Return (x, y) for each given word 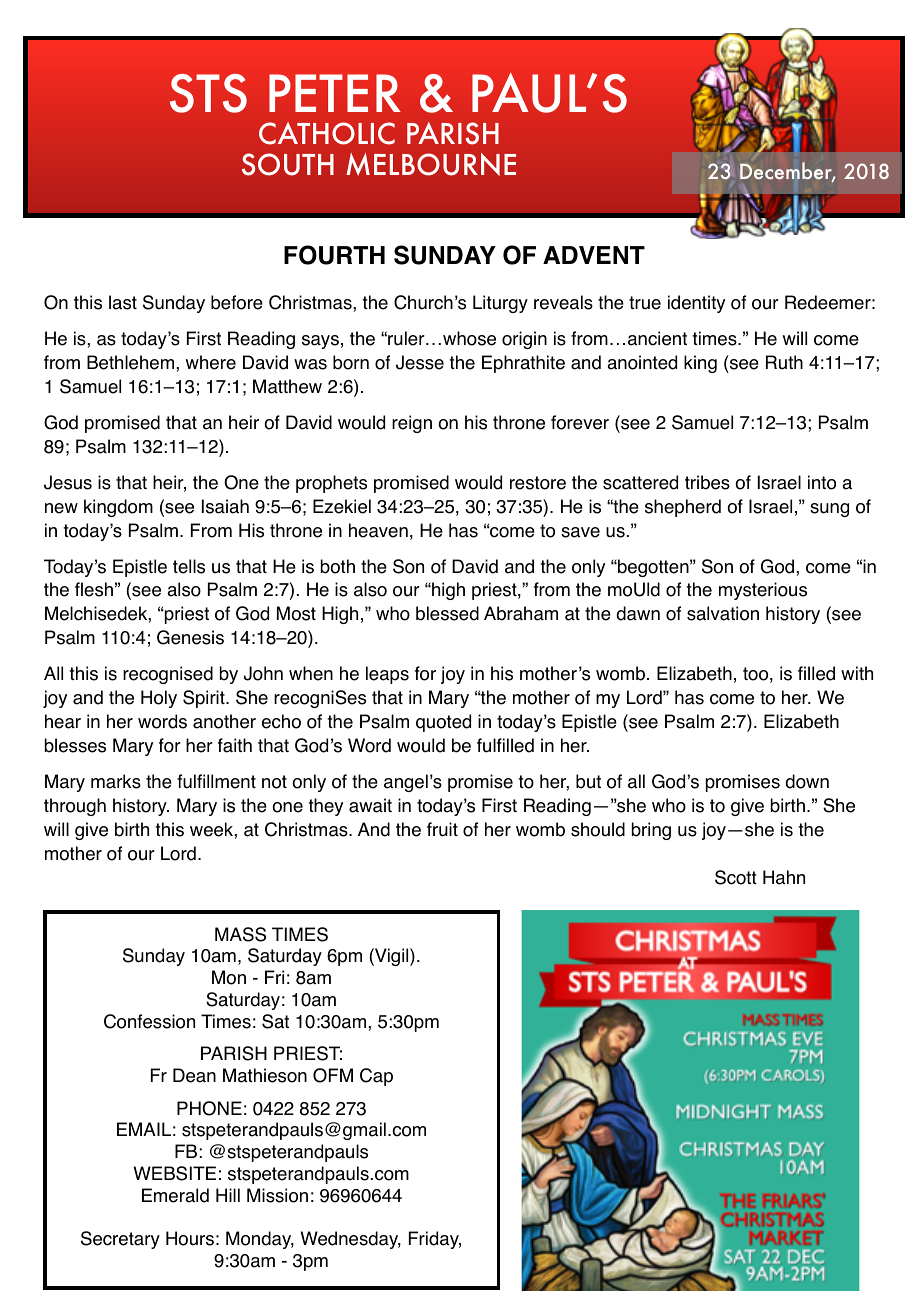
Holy (159, 699)
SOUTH (288, 164)
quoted (443, 723)
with (857, 673)
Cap (376, 1077)
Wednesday (351, 1240)
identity (696, 304)
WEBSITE (175, 1173)
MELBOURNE (431, 164)
